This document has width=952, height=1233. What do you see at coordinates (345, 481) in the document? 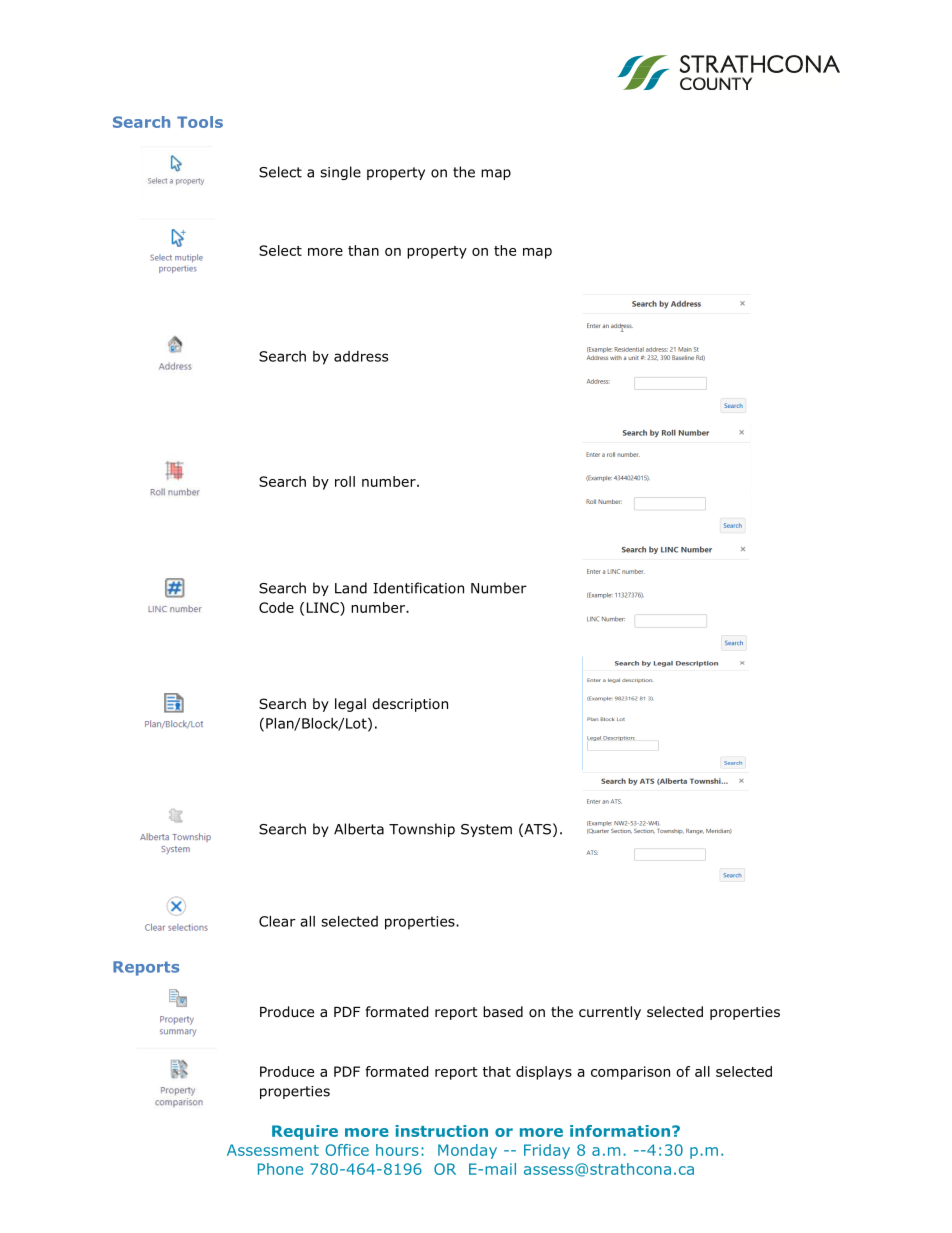
I see `roll` at bounding box center [345, 481].
